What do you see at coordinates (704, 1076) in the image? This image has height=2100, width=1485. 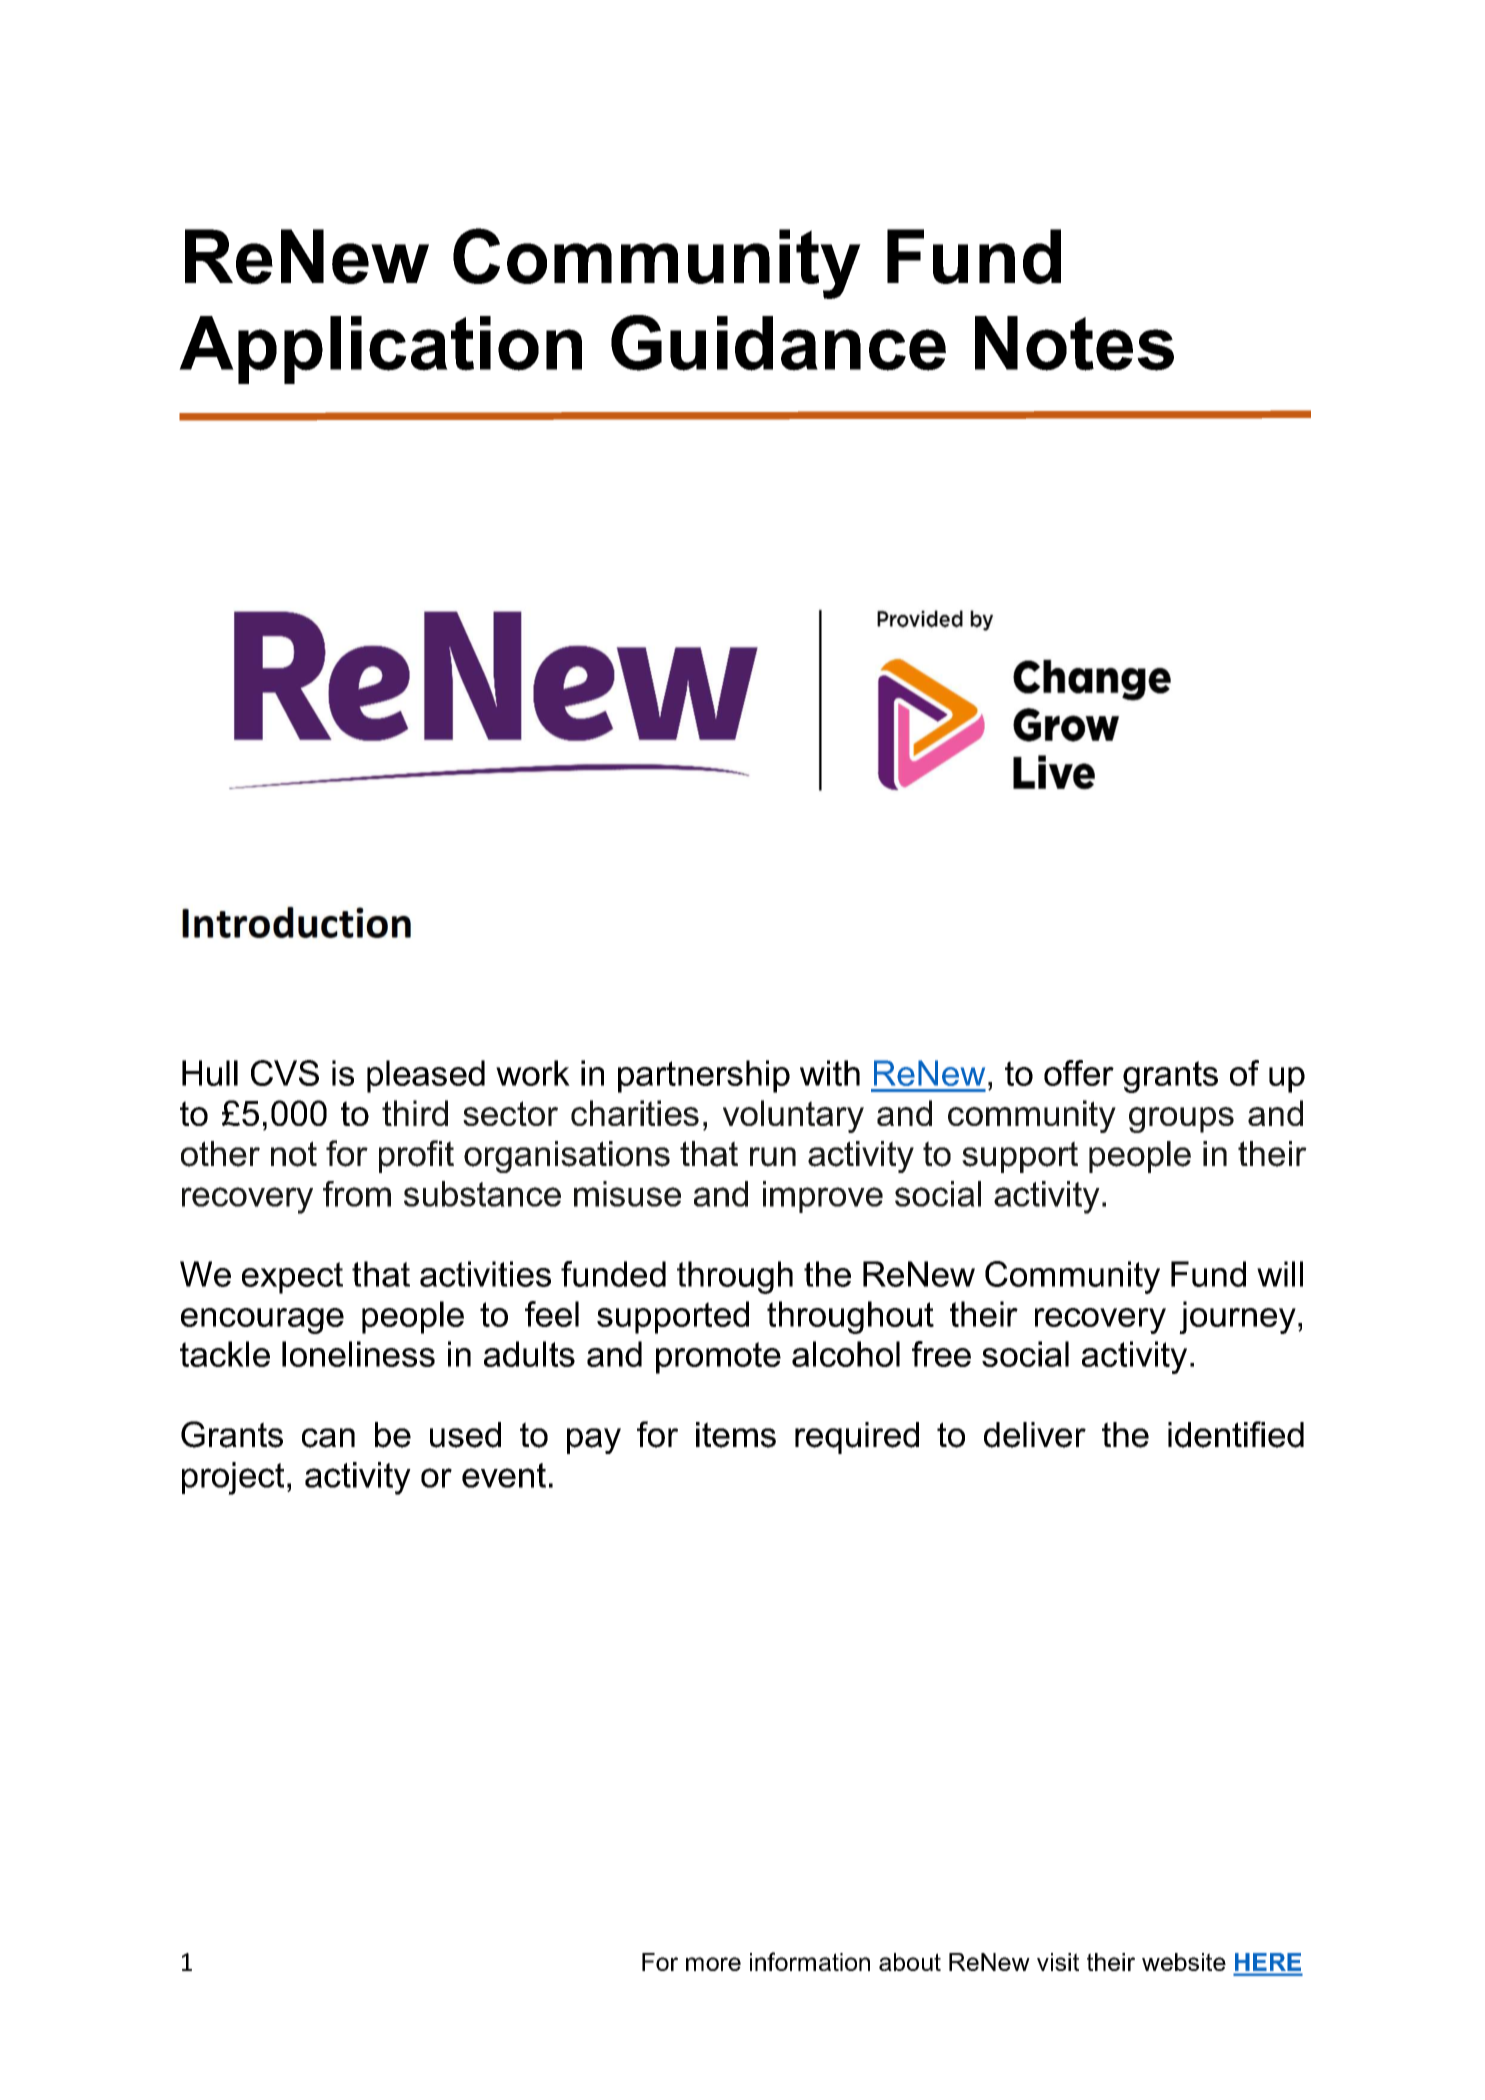 I see `partnership` at bounding box center [704, 1076].
